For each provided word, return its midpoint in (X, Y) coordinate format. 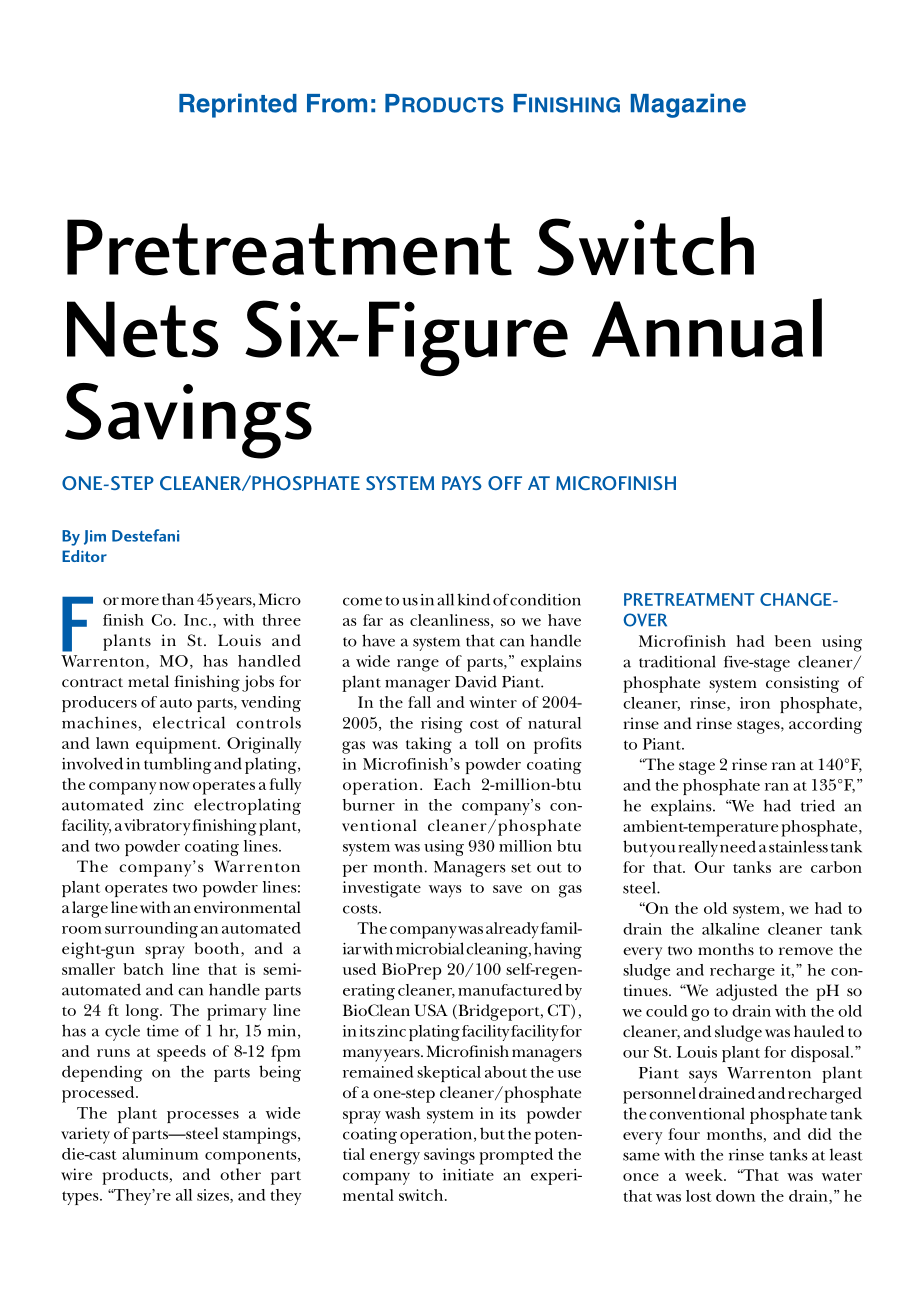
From (337, 103)
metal (148, 681)
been (793, 641)
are (790, 869)
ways (445, 891)
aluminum (160, 1154)
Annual (707, 328)
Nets (143, 329)
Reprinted (238, 105)
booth (218, 949)
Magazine (688, 105)
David (476, 681)
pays (462, 483)
